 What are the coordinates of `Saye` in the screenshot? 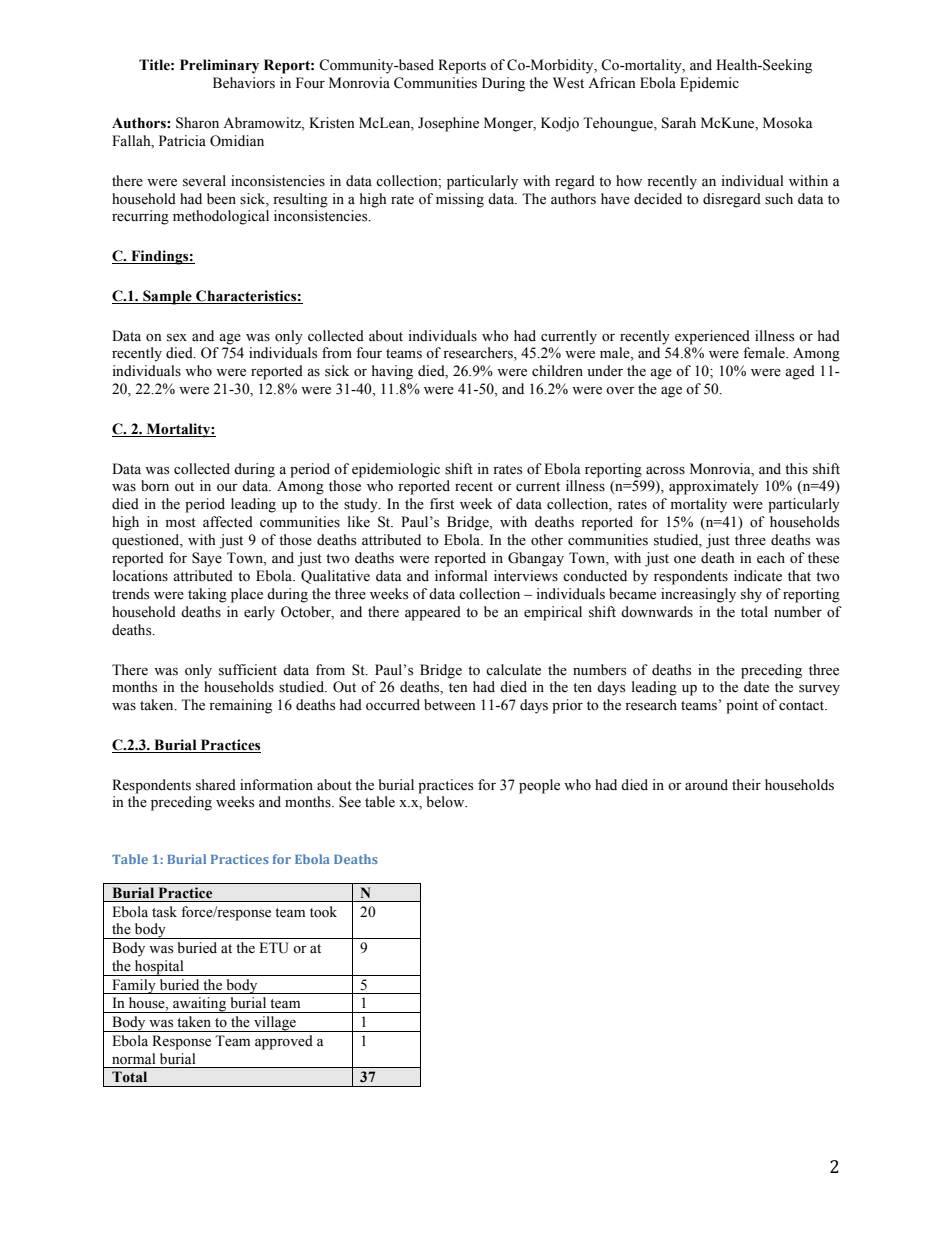 It's located at (207, 559).
